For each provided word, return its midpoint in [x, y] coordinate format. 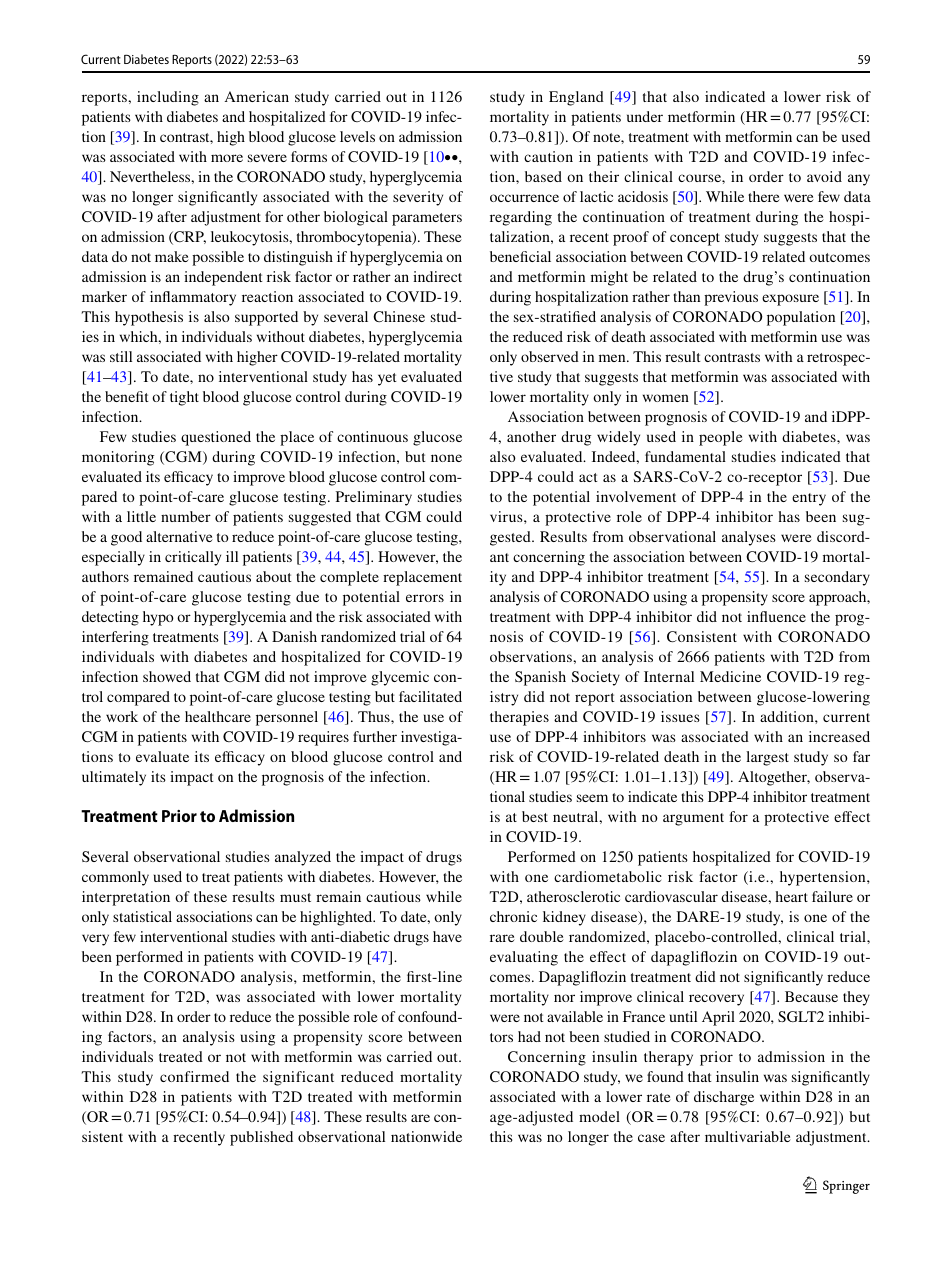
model [599, 1116]
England [576, 98]
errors [425, 598]
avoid [824, 176]
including [168, 98]
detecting [110, 618]
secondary [837, 578]
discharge [724, 1098]
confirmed [194, 1076]
